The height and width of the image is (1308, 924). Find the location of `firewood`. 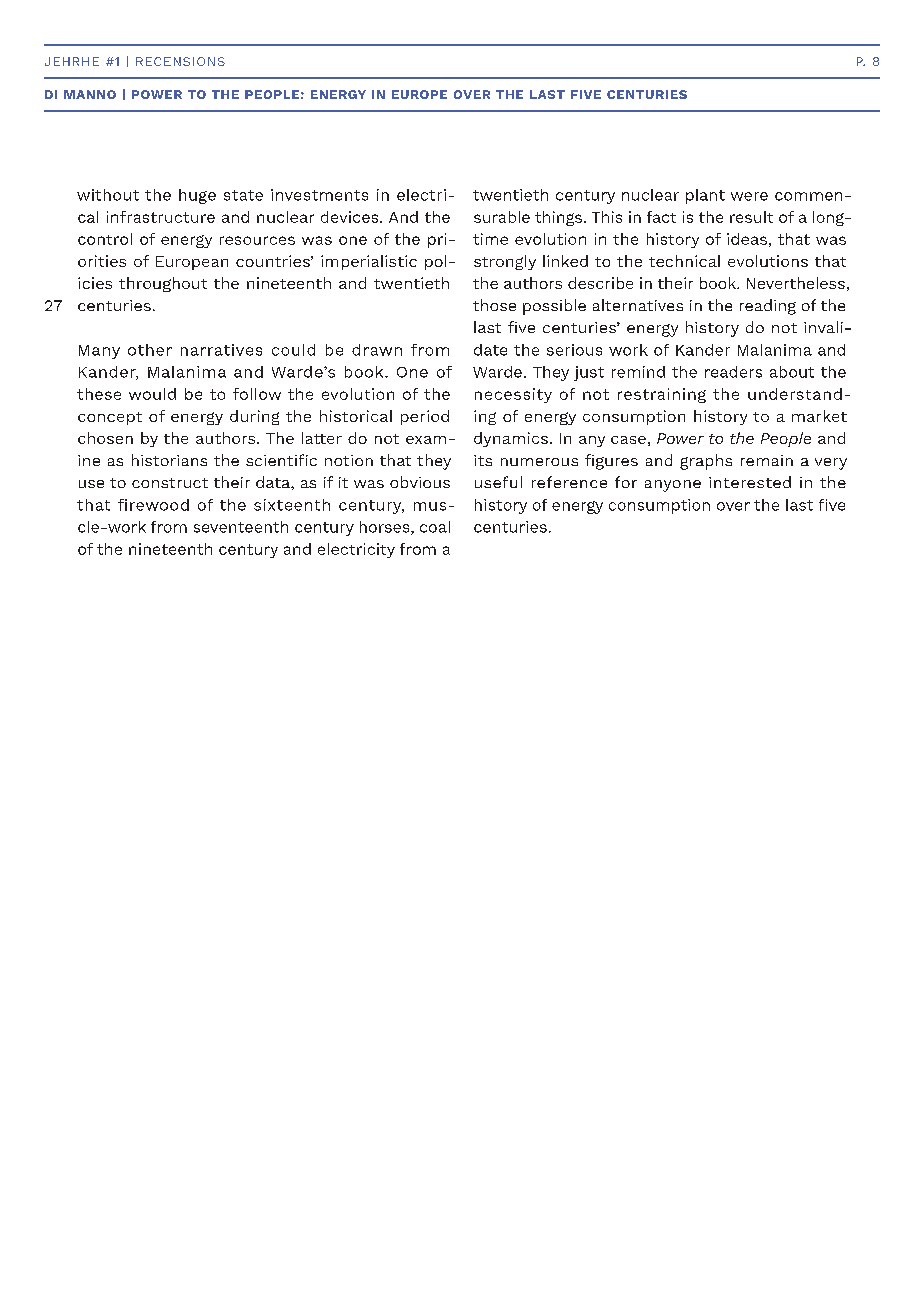

firewood is located at coordinates (153, 505).
